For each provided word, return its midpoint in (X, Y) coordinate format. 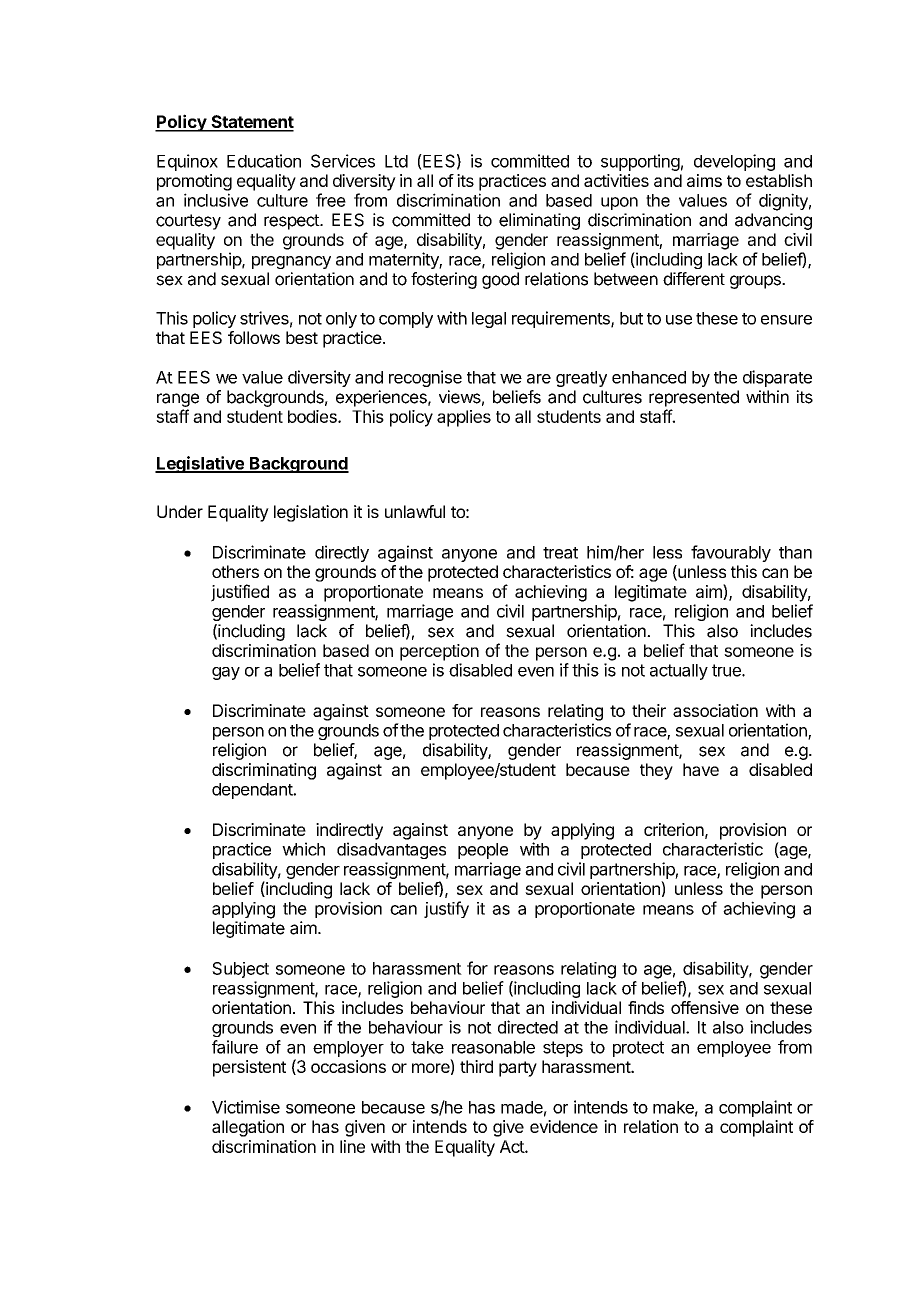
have (701, 769)
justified (240, 593)
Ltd (396, 161)
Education (264, 161)
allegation (248, 1128)
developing (734, 162)
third (476, 1066)
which (303, 849)
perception (439, 652)
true (727, 670)
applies (464, 418)
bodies (313, 416)
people (483, 851)
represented (694, 398)
